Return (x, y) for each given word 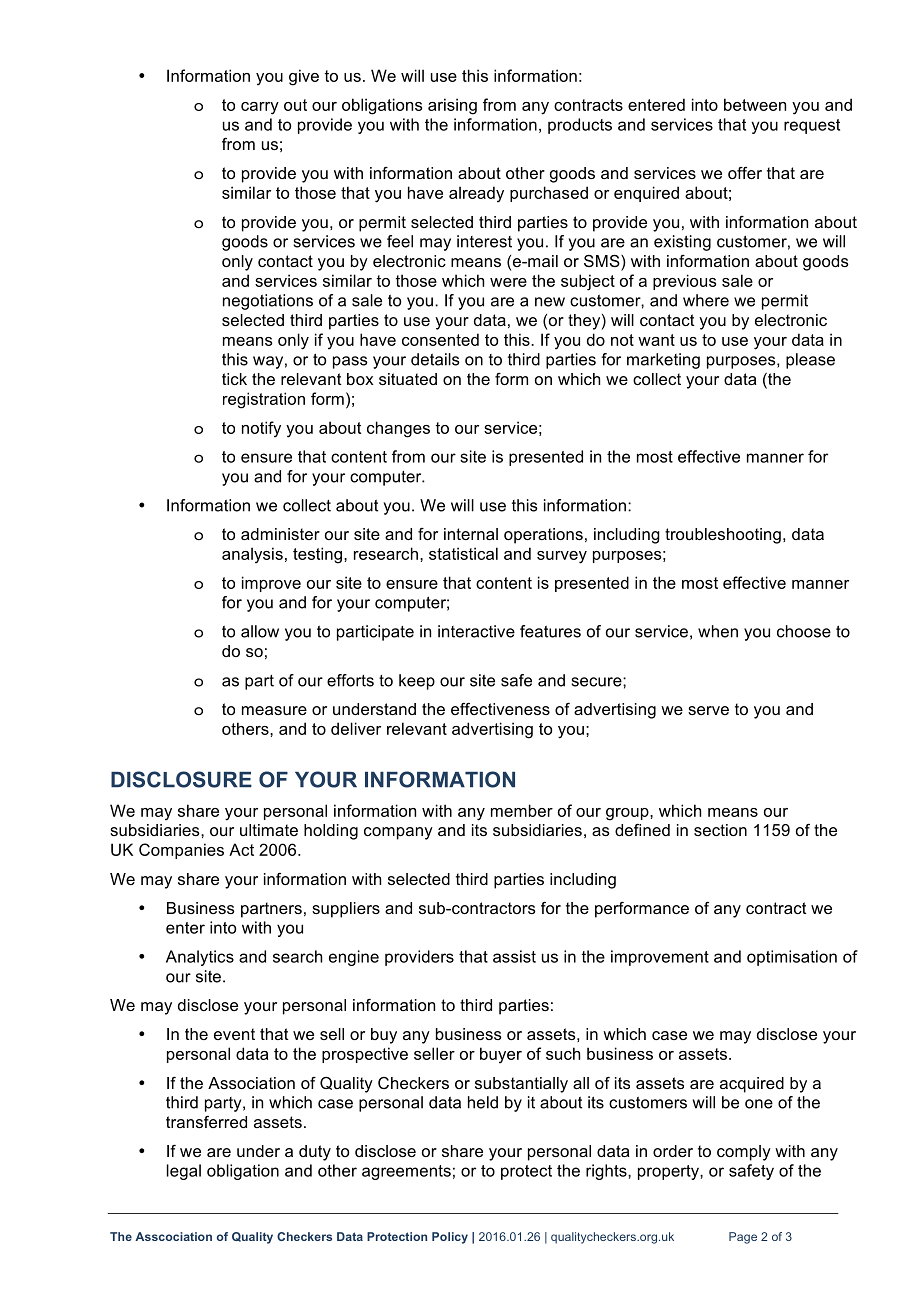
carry (260, 108)
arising (452, 106)
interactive (476, 631)
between (755, 104)
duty (315, 1153)
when (718, 631)
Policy (450, 1238)
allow (260, 631)
